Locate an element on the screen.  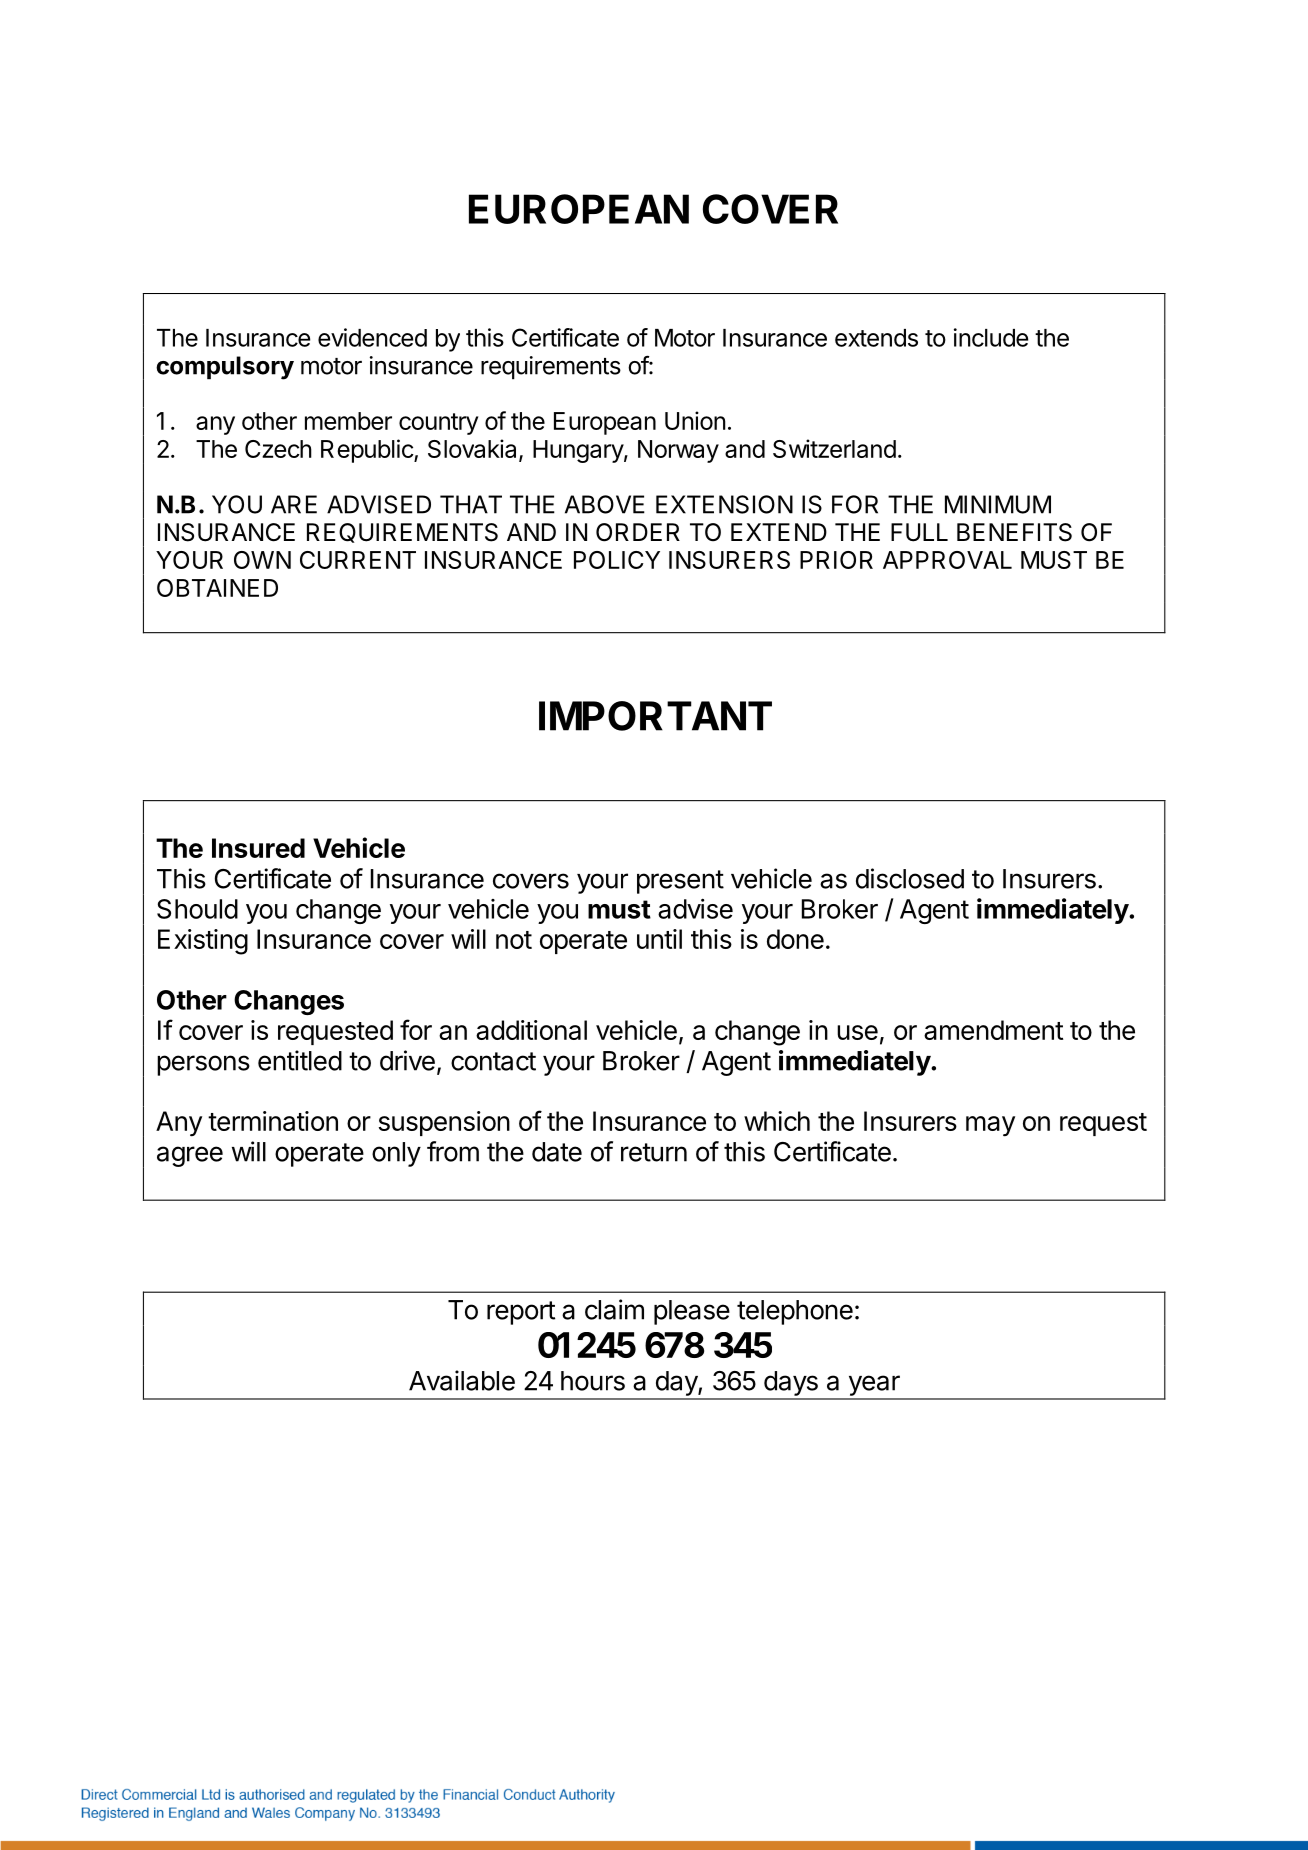
Available is located at coordinates (462, 1380).
